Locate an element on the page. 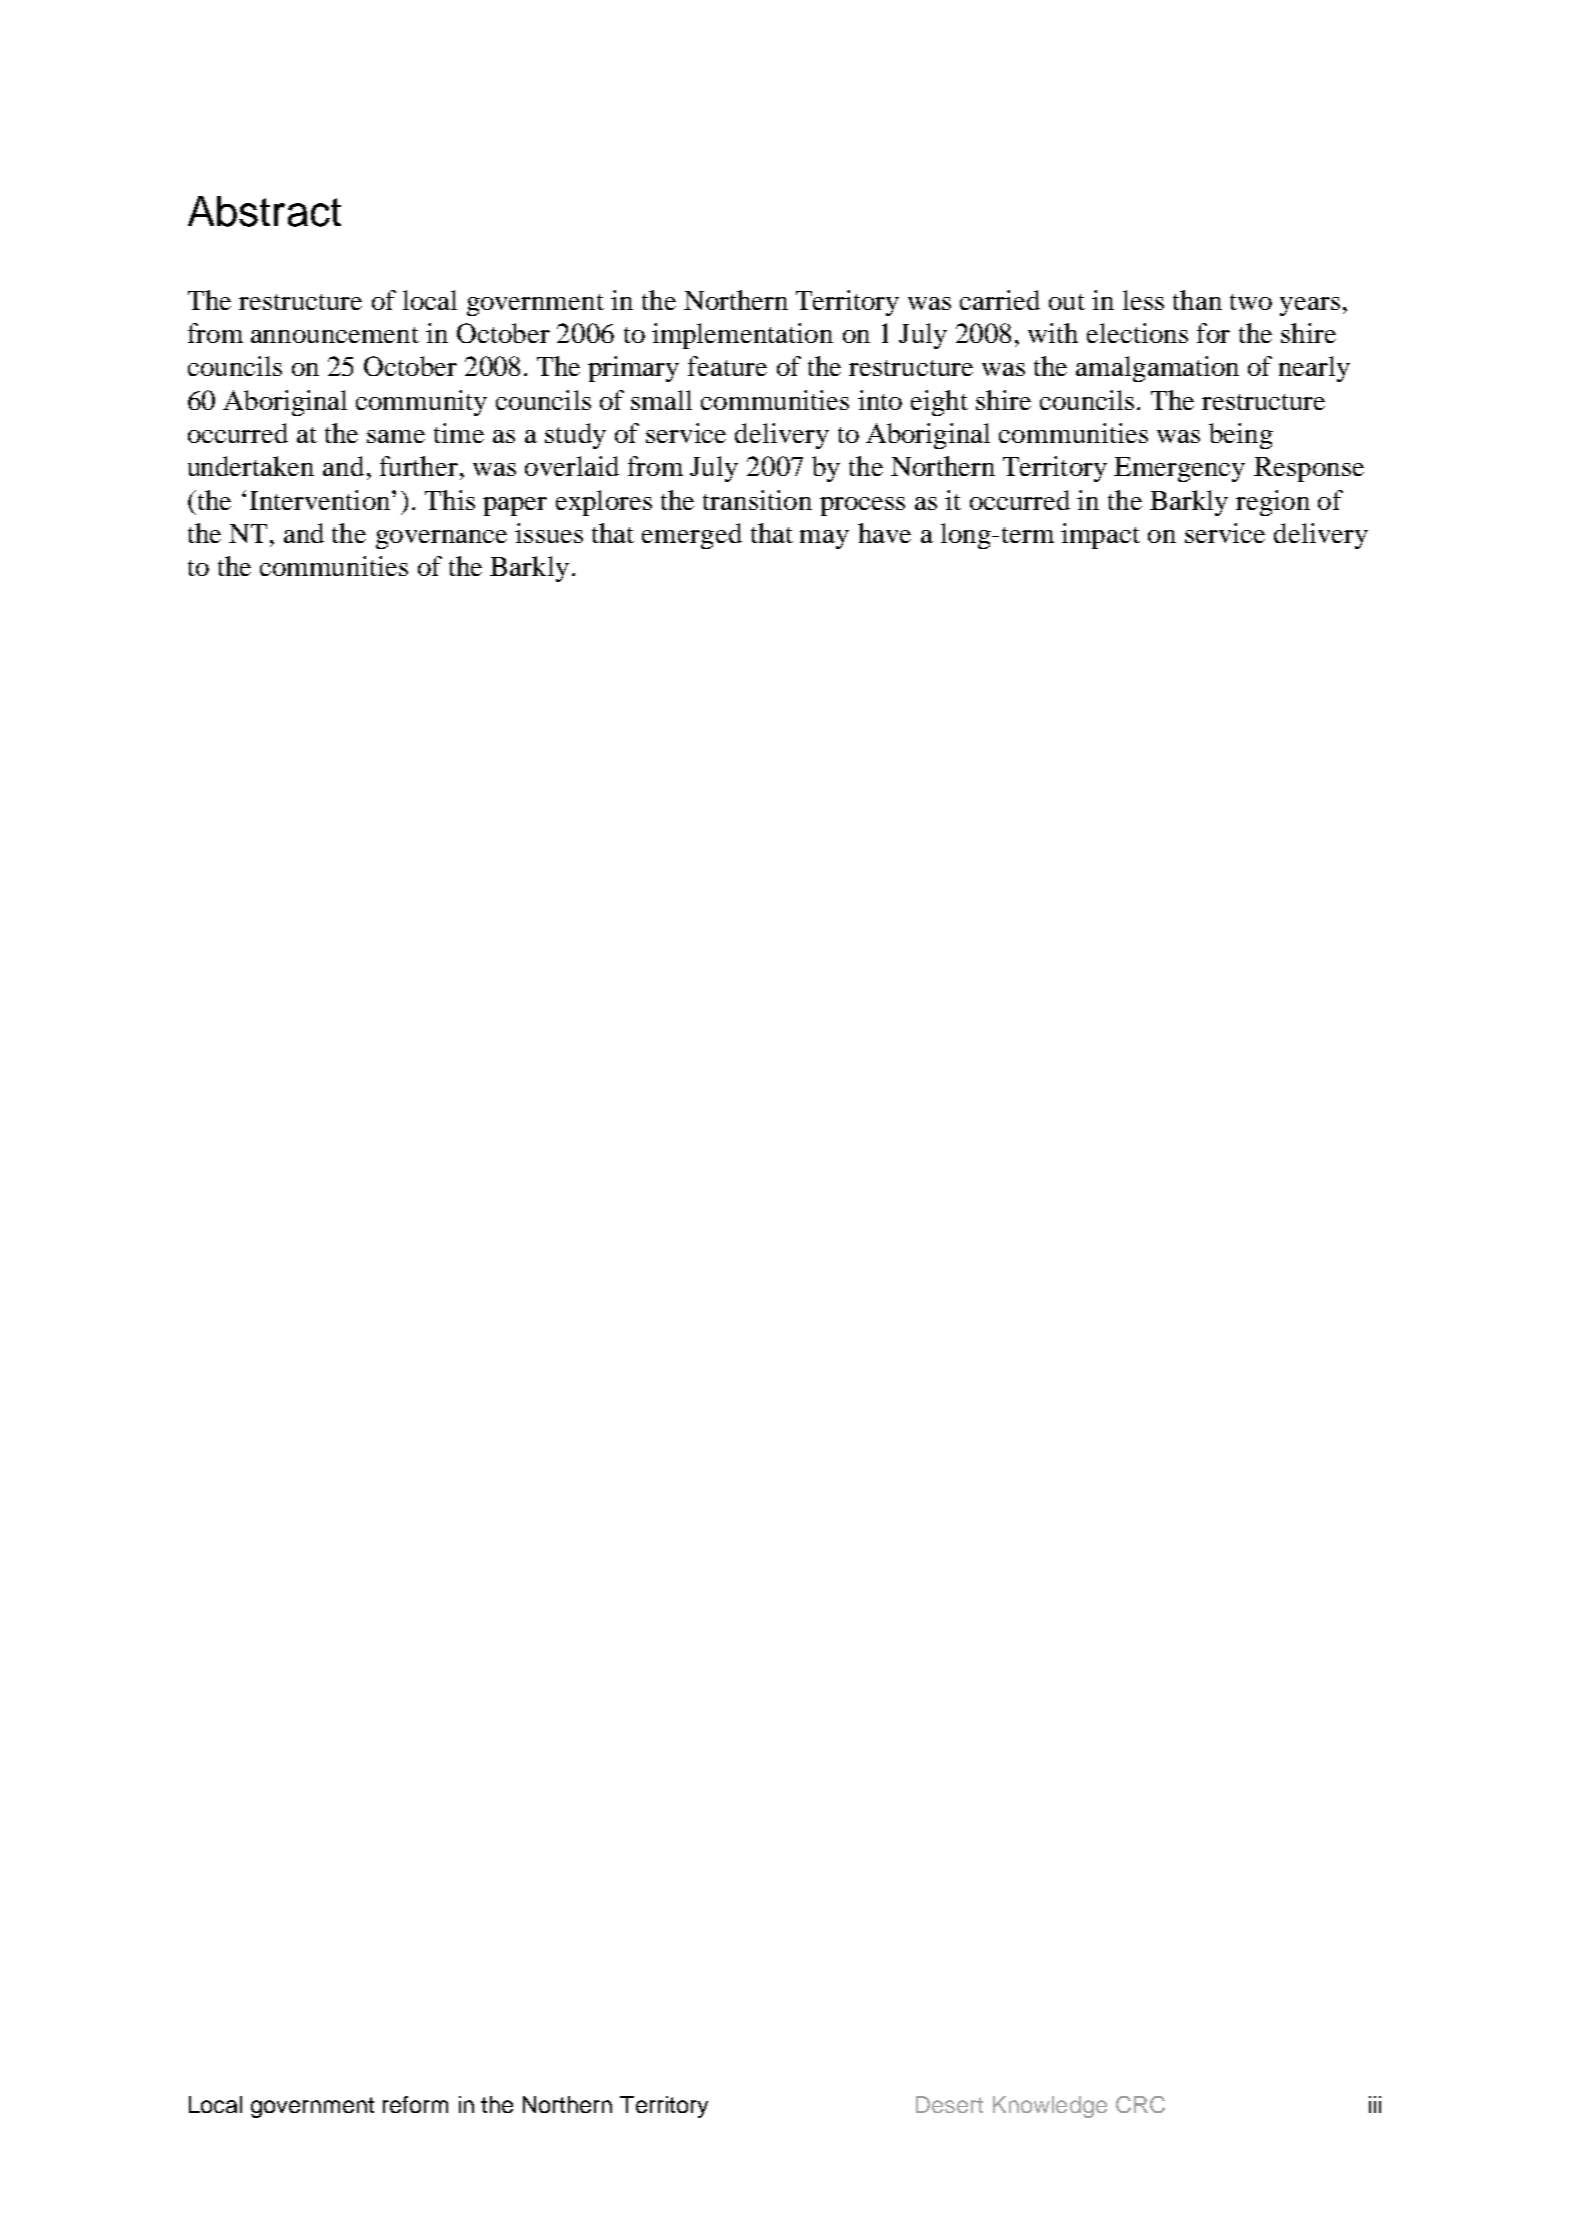  announcement is located at coordinates (335, 335).
